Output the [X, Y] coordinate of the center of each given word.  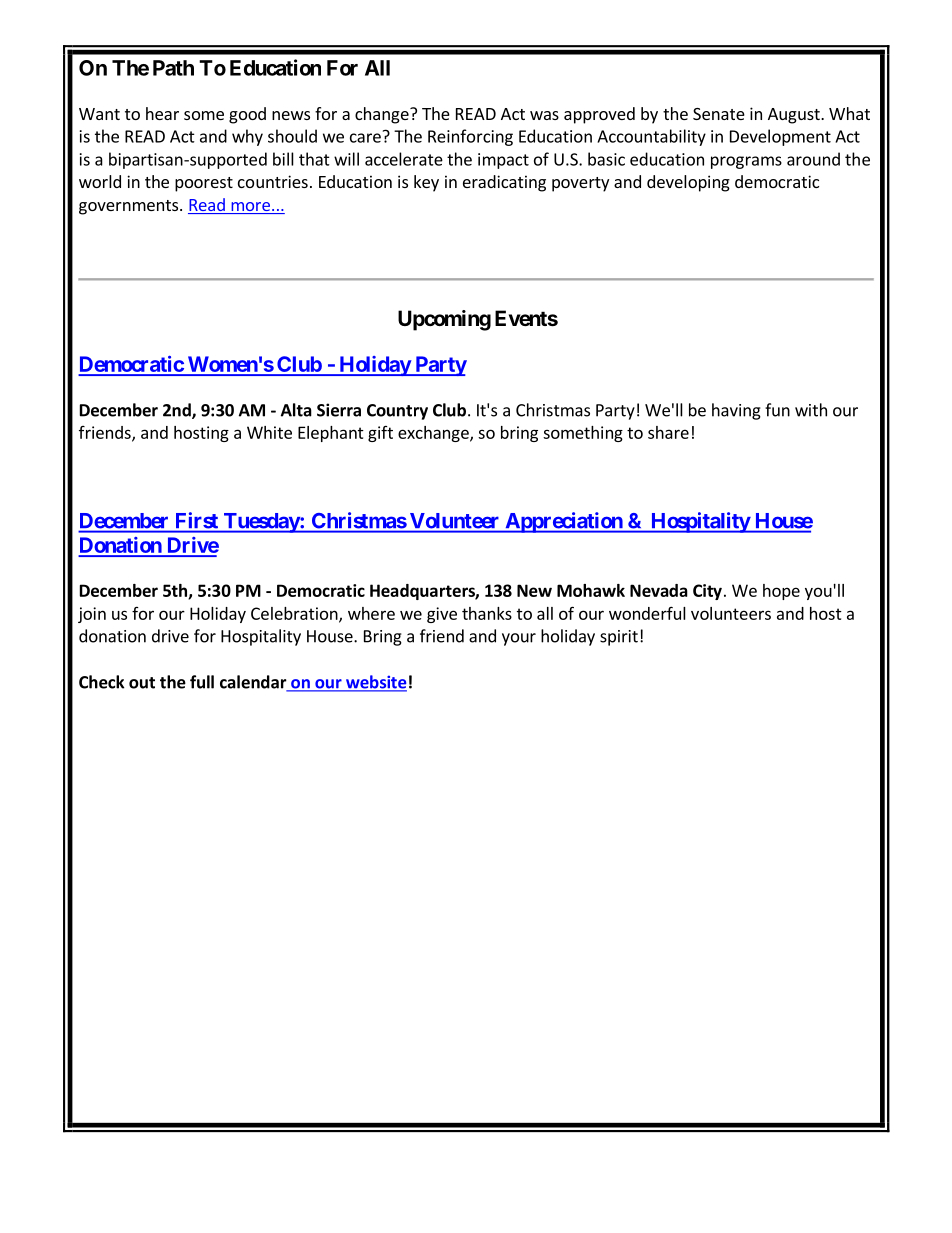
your [519, 639]
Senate [719, 114]
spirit [619, 638]
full [202, 682]
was [544, 115]
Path [173, 68]
